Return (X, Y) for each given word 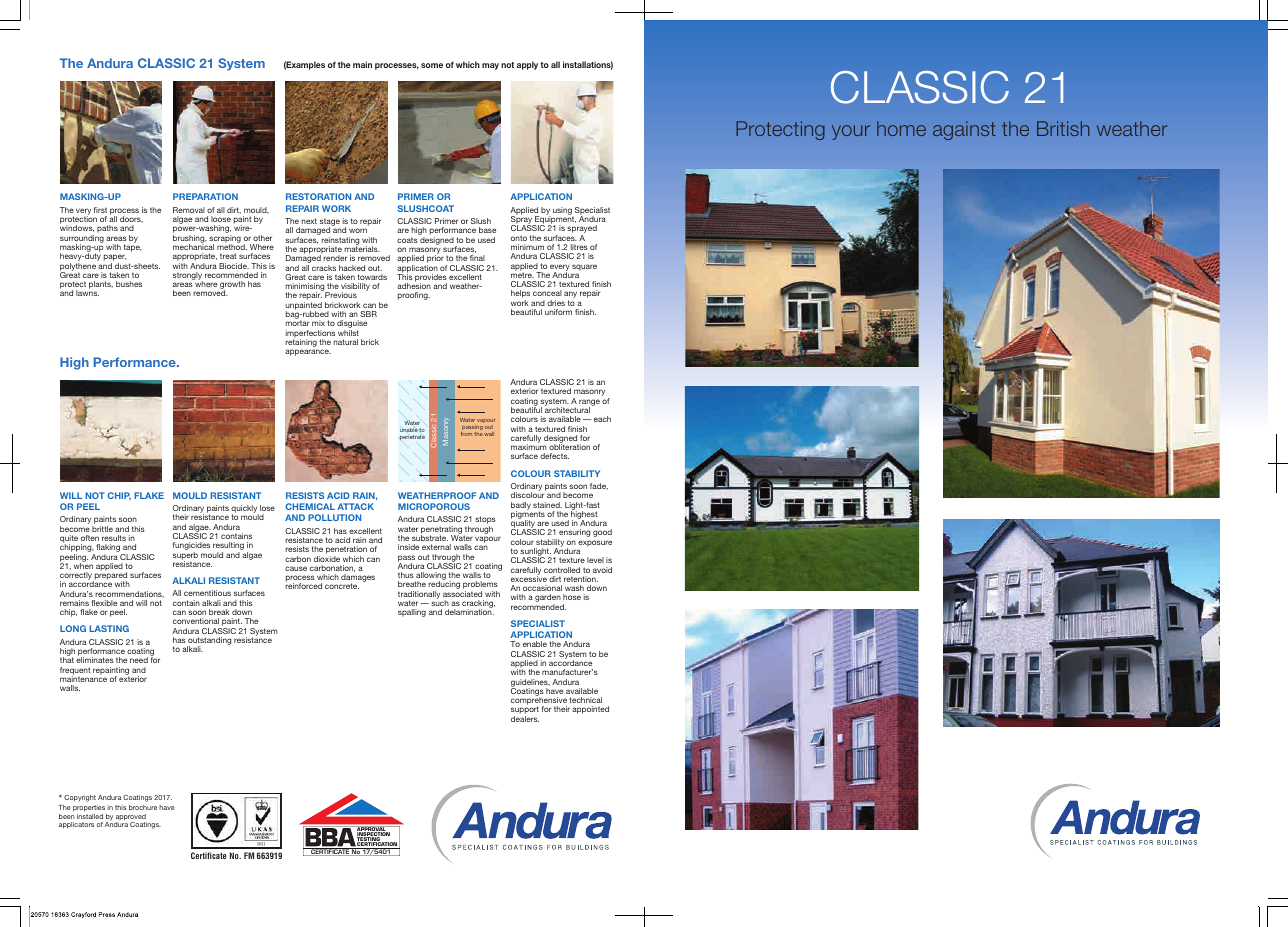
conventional (196, 621)
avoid (602, 570)
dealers (525, 719)
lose (267, 508)
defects (554, 456)
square (584, 267)
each (602, 419)
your (851, 132)
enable (535, 644)
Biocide (234, 266)
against (964, 130)
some (432, 65)
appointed (590, 710)
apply (527, 65)
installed (90, 816)
